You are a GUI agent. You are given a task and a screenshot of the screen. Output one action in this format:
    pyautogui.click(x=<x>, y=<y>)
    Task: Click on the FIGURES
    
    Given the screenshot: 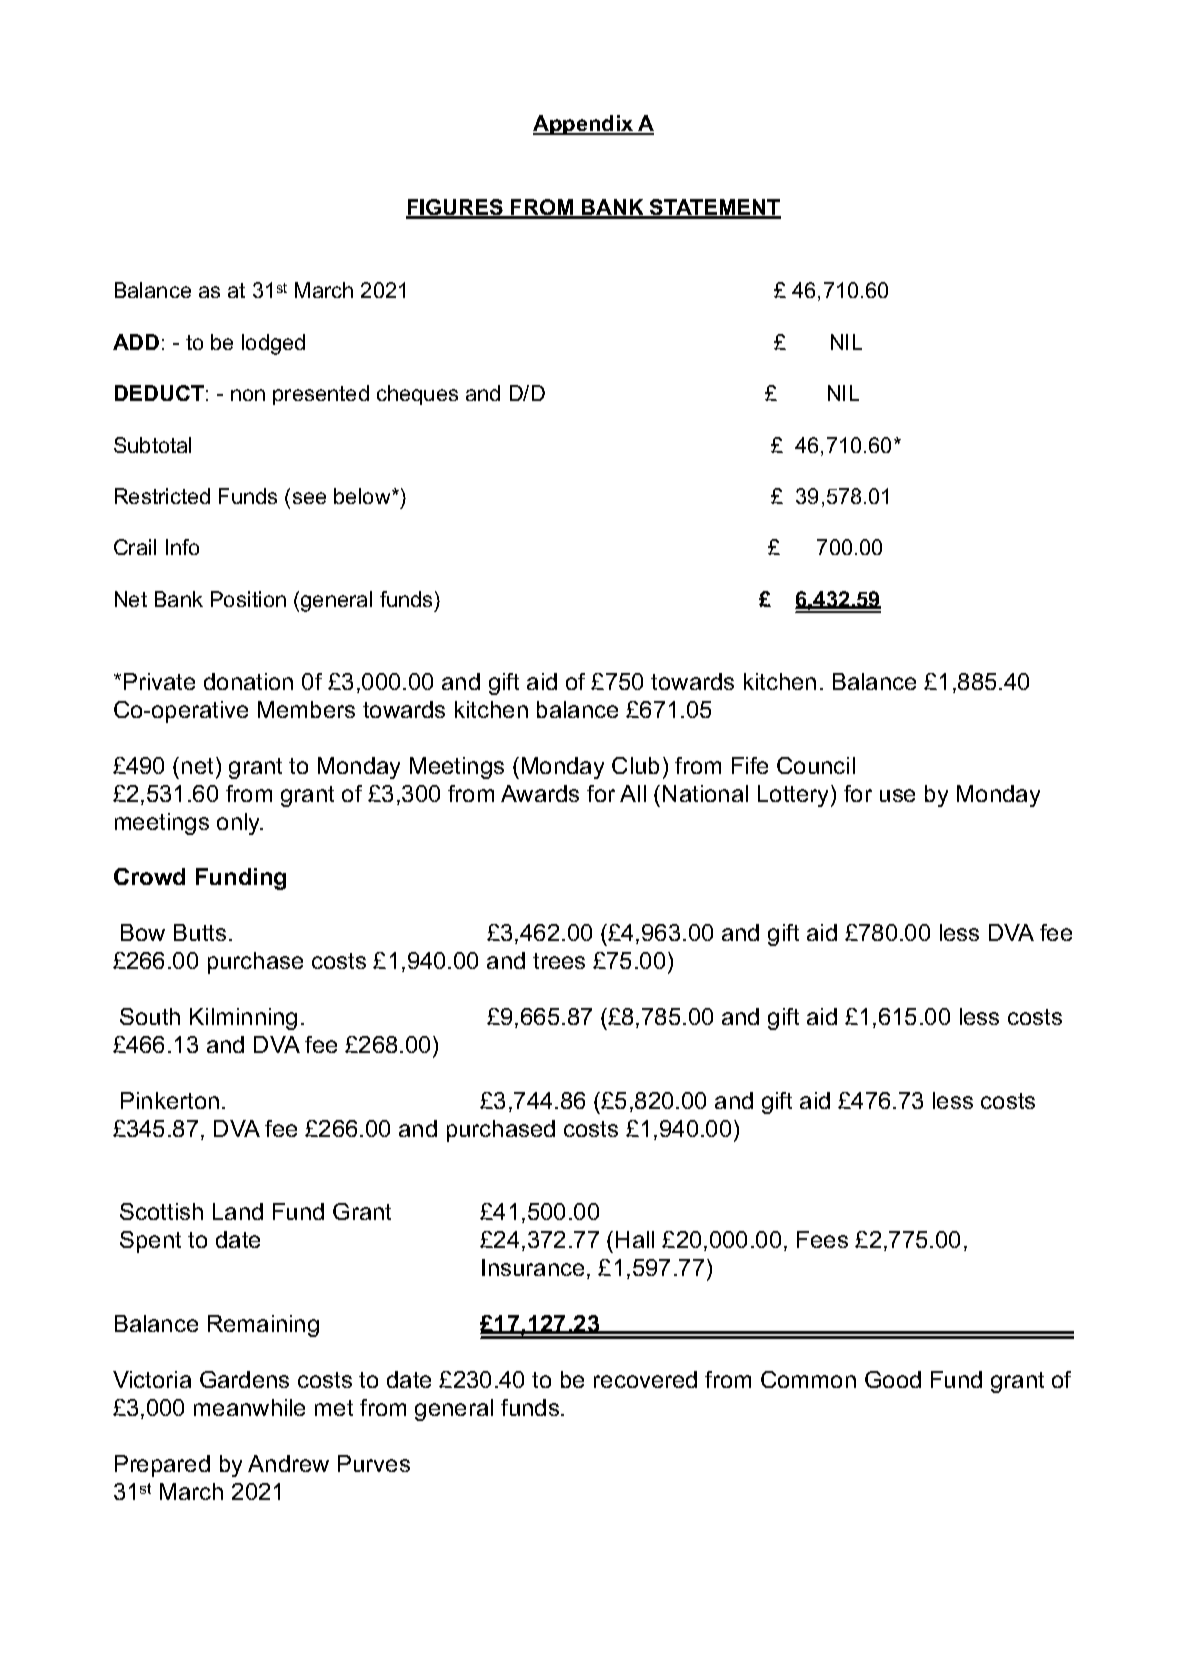 What is the action you would take?
    pyautogui.click(x=455, y=208)
